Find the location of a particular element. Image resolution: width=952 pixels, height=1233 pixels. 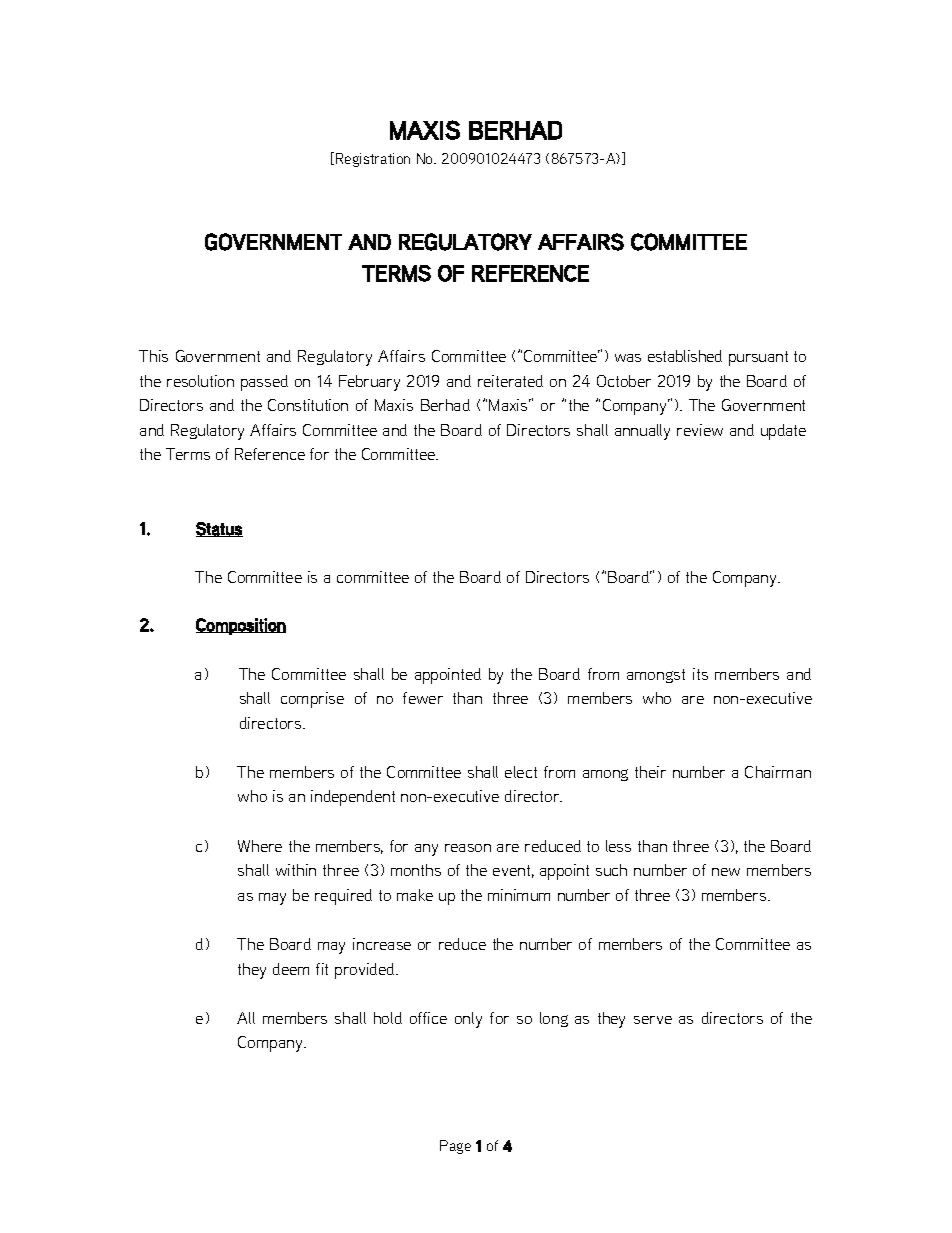

Status is located at coordinates (219, 529).
